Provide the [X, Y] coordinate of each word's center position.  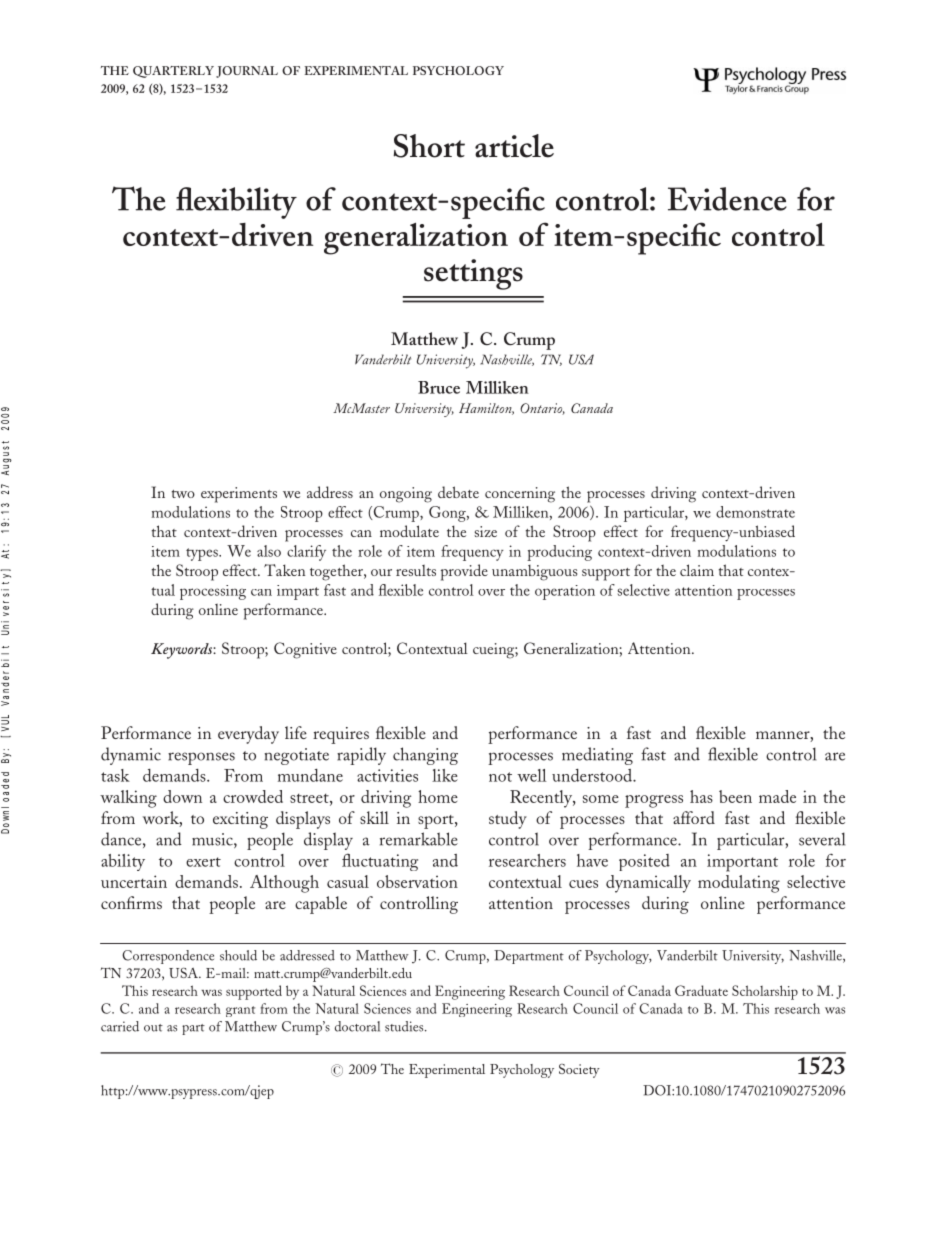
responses [201, 758]
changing [425, 756]
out [153, 1028]
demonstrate [755, 512]
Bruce [439, 387]
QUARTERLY [173, 72]
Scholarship [765, 992]
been [735, 796]
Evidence [727, 199]
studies [405, 1026]
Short [429, 146]
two [183, 494]
